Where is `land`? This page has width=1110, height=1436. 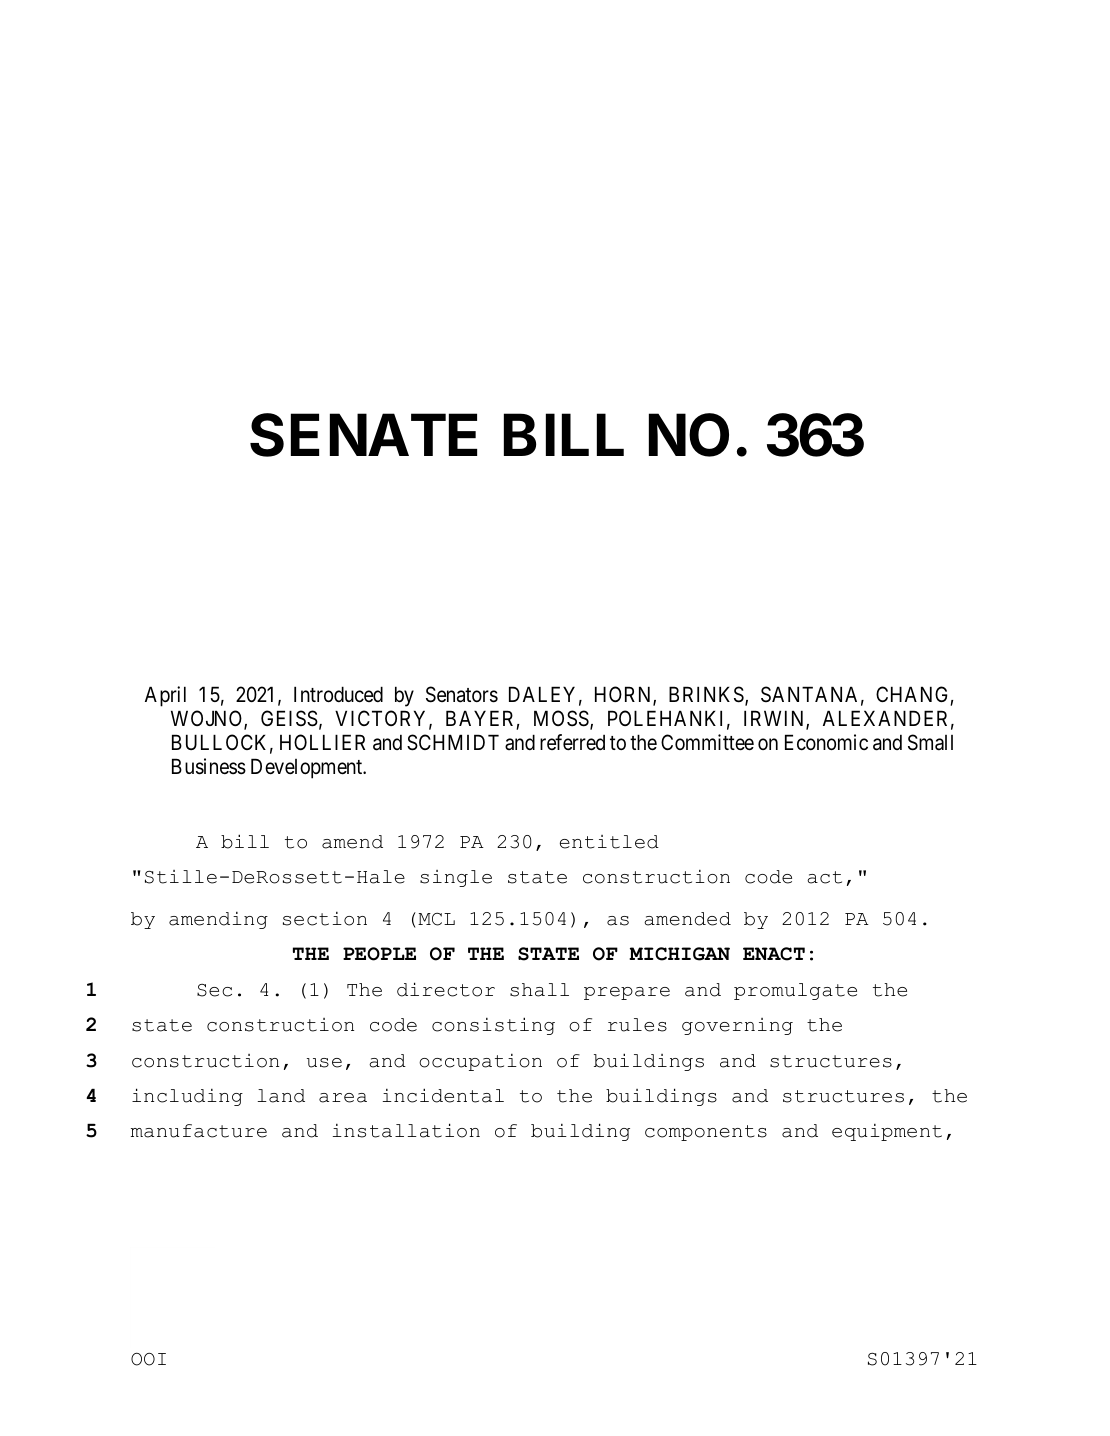
land is located at coordinates (281, 1096).
